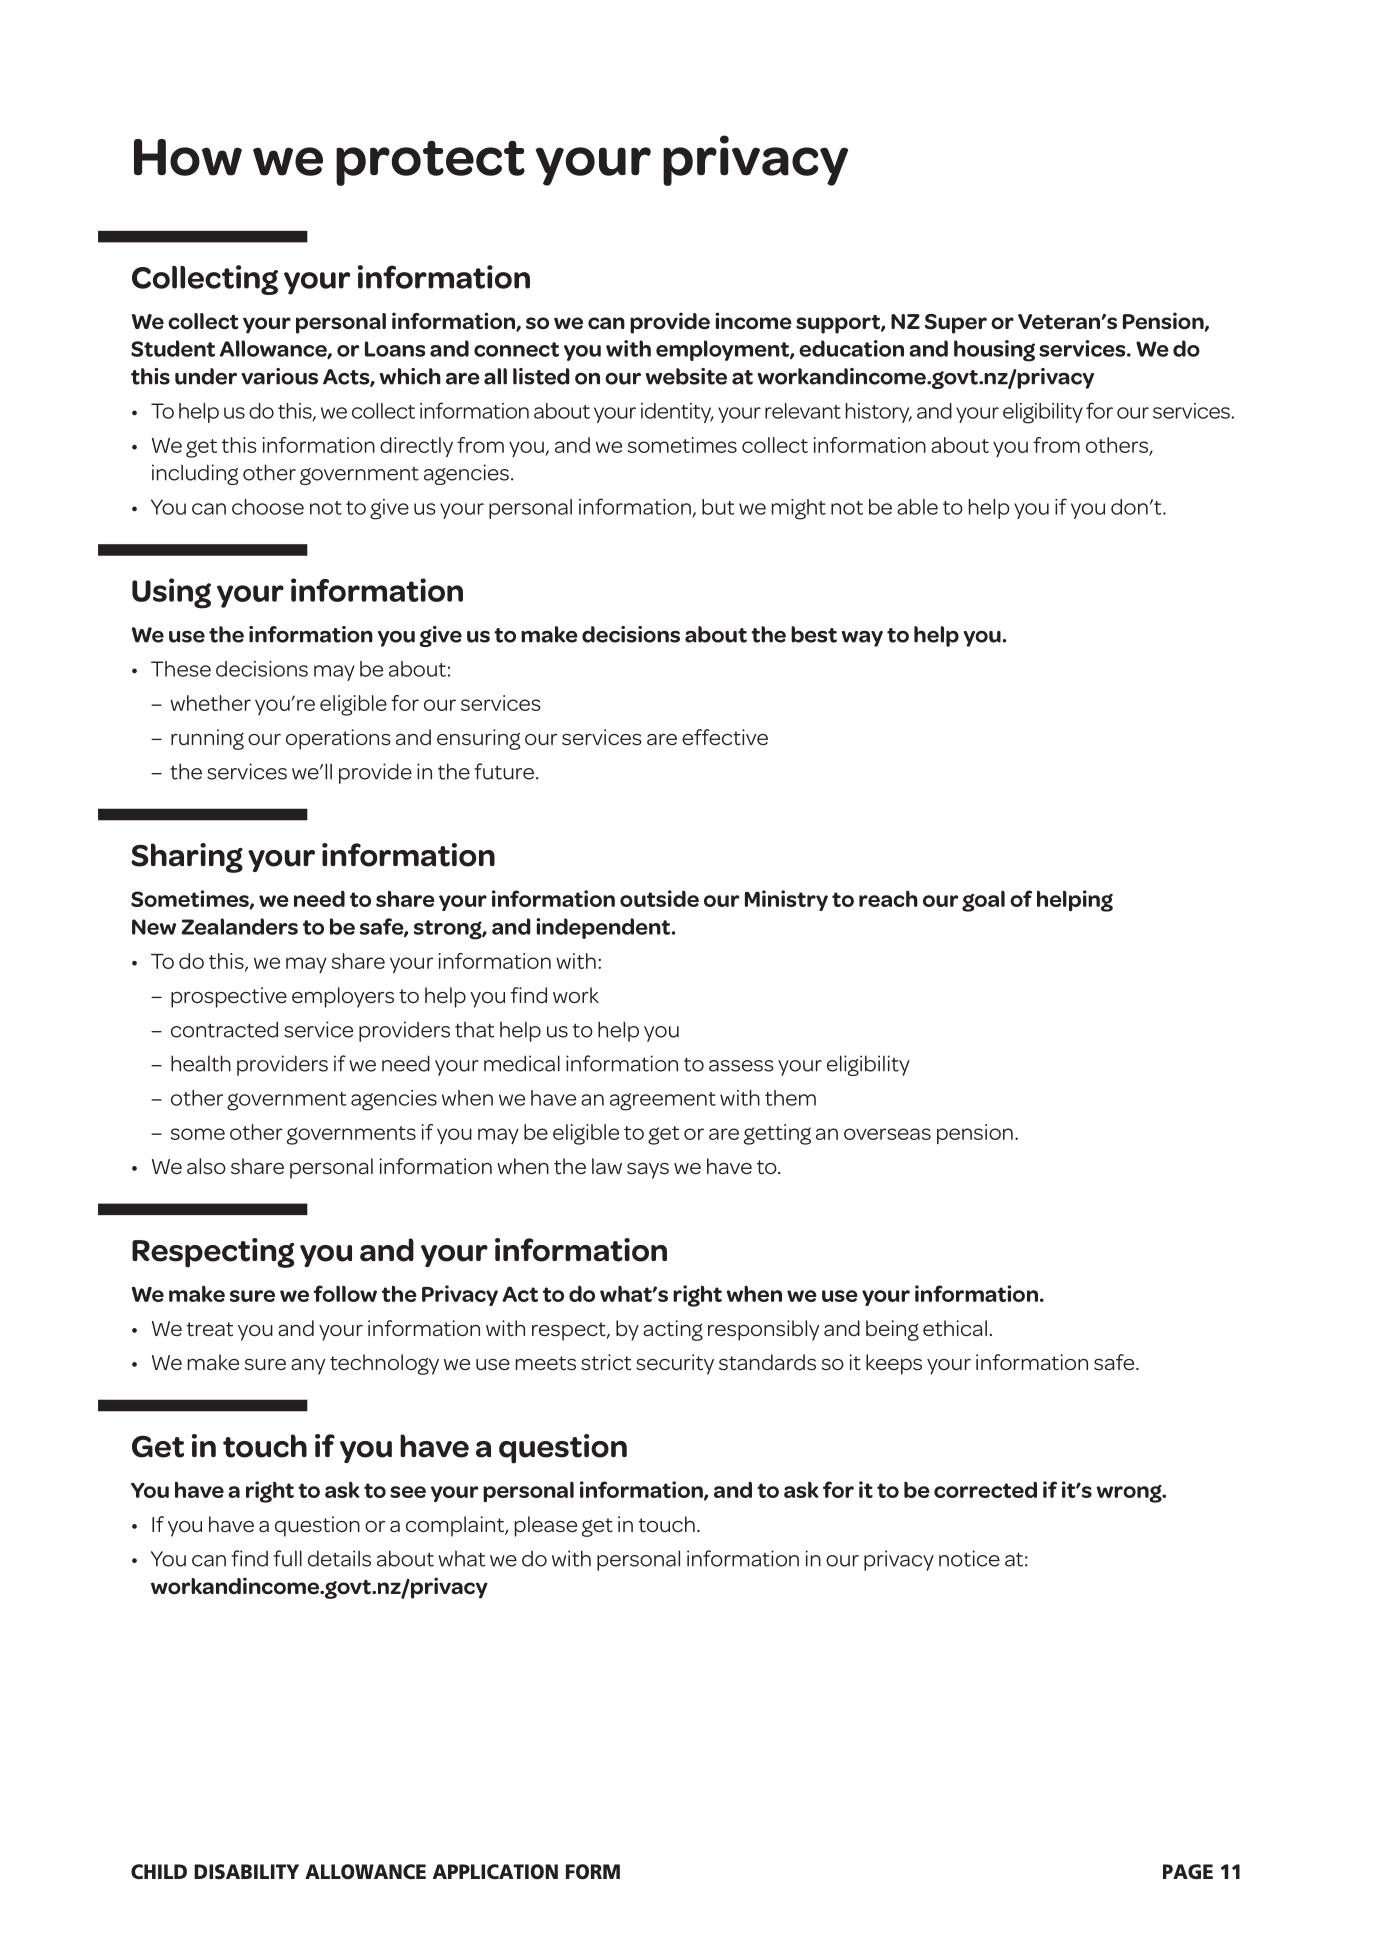  Describe the element at coordinates (723, 350) in the screenshot. I see `employment` at that location.
